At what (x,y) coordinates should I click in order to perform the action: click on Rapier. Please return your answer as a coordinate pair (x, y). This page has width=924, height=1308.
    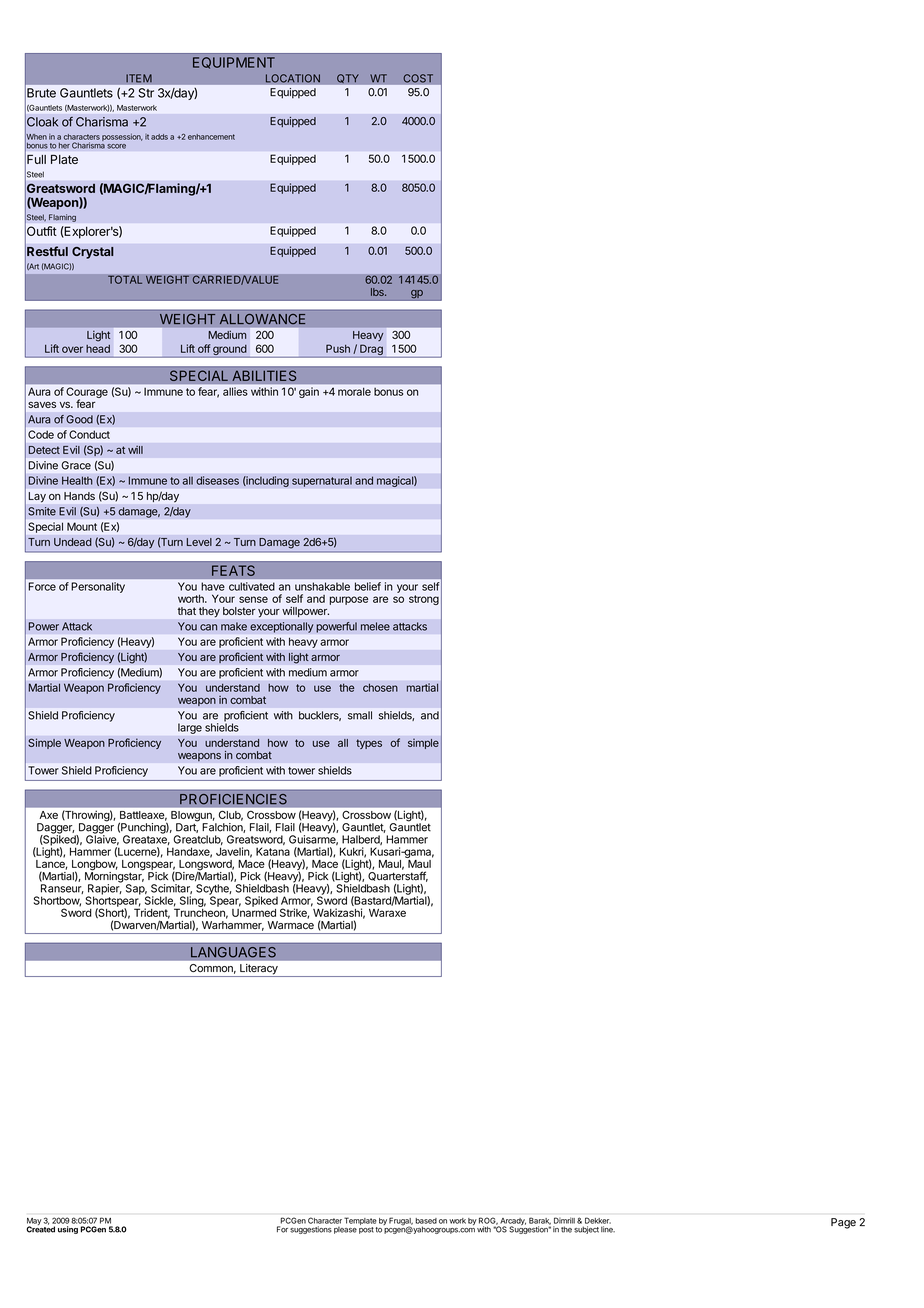
    Looking at the image, I should click on (104, 889).
